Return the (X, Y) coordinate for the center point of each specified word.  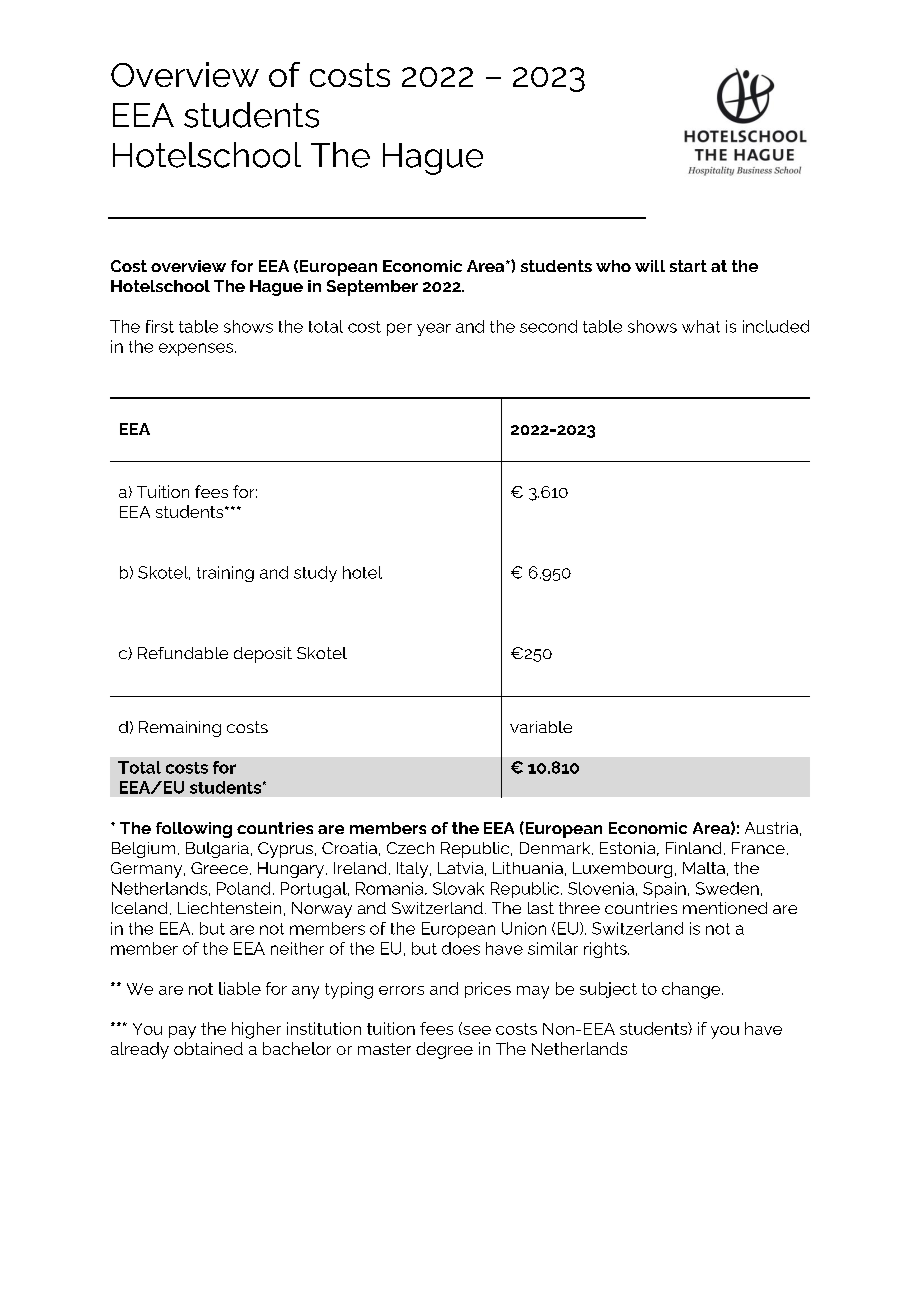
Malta (704, 868)
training (225, 574)
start (688, 266)
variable (541, 727)
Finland (693, 848)
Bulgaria (217, 850)
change (692, 990)
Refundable (183, 653)
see (476, 1029)
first (160, 326)
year (434, 329)
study (315, 574)
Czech (410, 848)
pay (182, 1032)
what (701, 326)
